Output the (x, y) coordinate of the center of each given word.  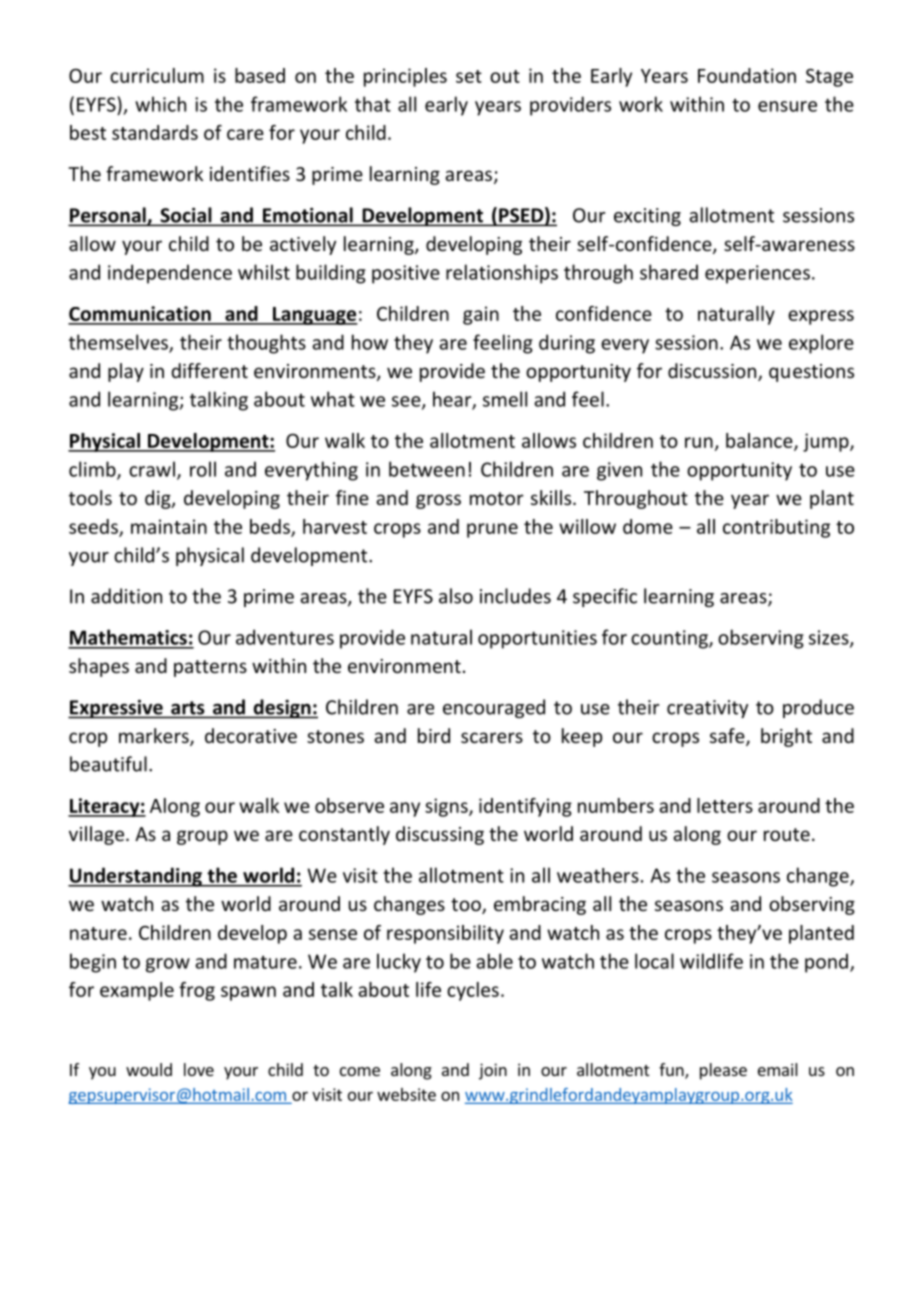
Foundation (747, 75)
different (209, 370)
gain (481, 315)
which (160, 104)
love (199, 1069)
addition (126, 596)
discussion (713, 372)
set (469, 76)
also (456, 596)
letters (725, 805)
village (96, 835)
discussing (440, 835)
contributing (776, 528)
